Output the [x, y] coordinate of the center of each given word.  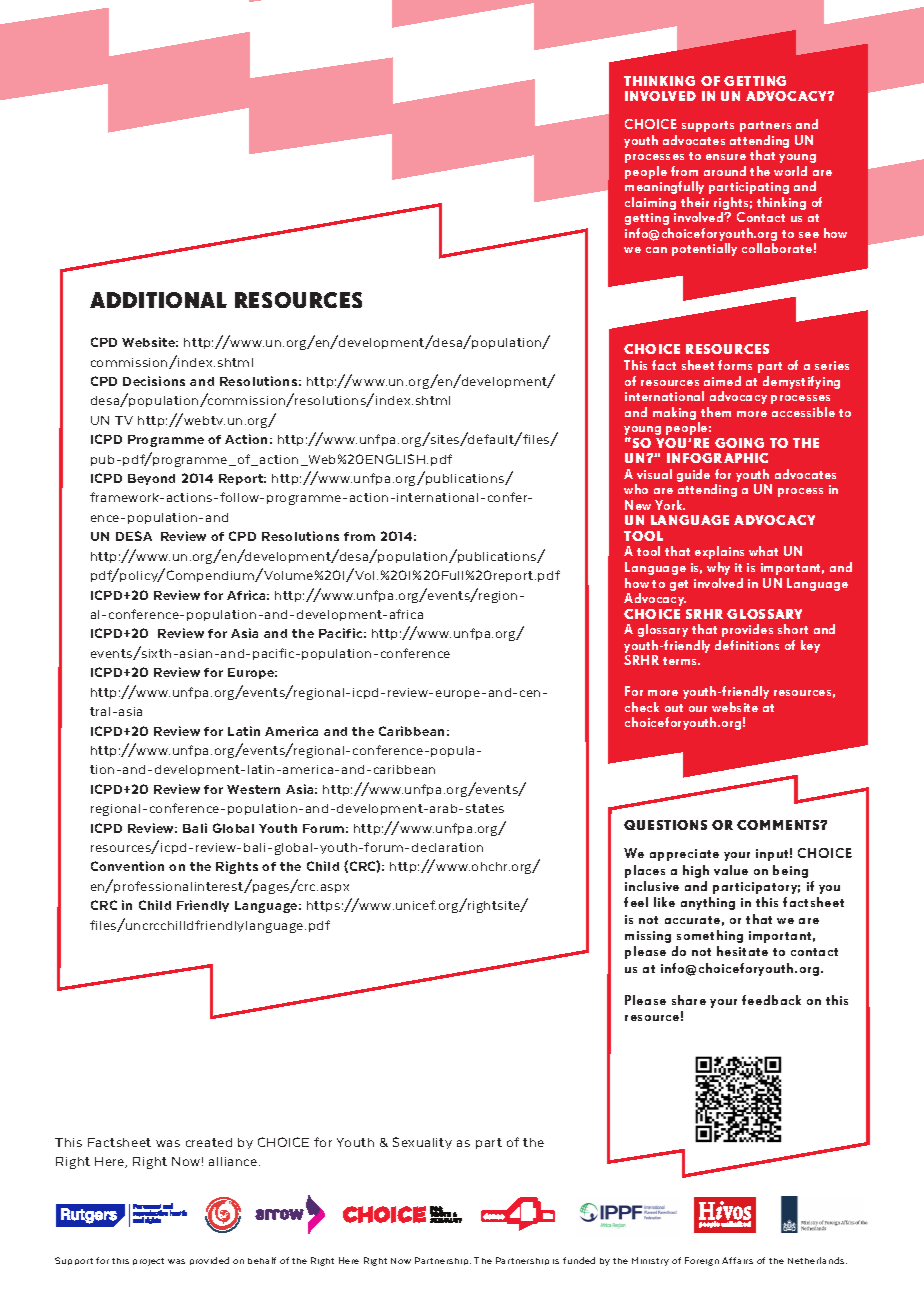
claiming [650, 203]
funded [579, 1260]
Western [253, 789]
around [725, 171]
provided [209, 1261]
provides [747, 630]
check [642, 707]
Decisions [154, 381]
